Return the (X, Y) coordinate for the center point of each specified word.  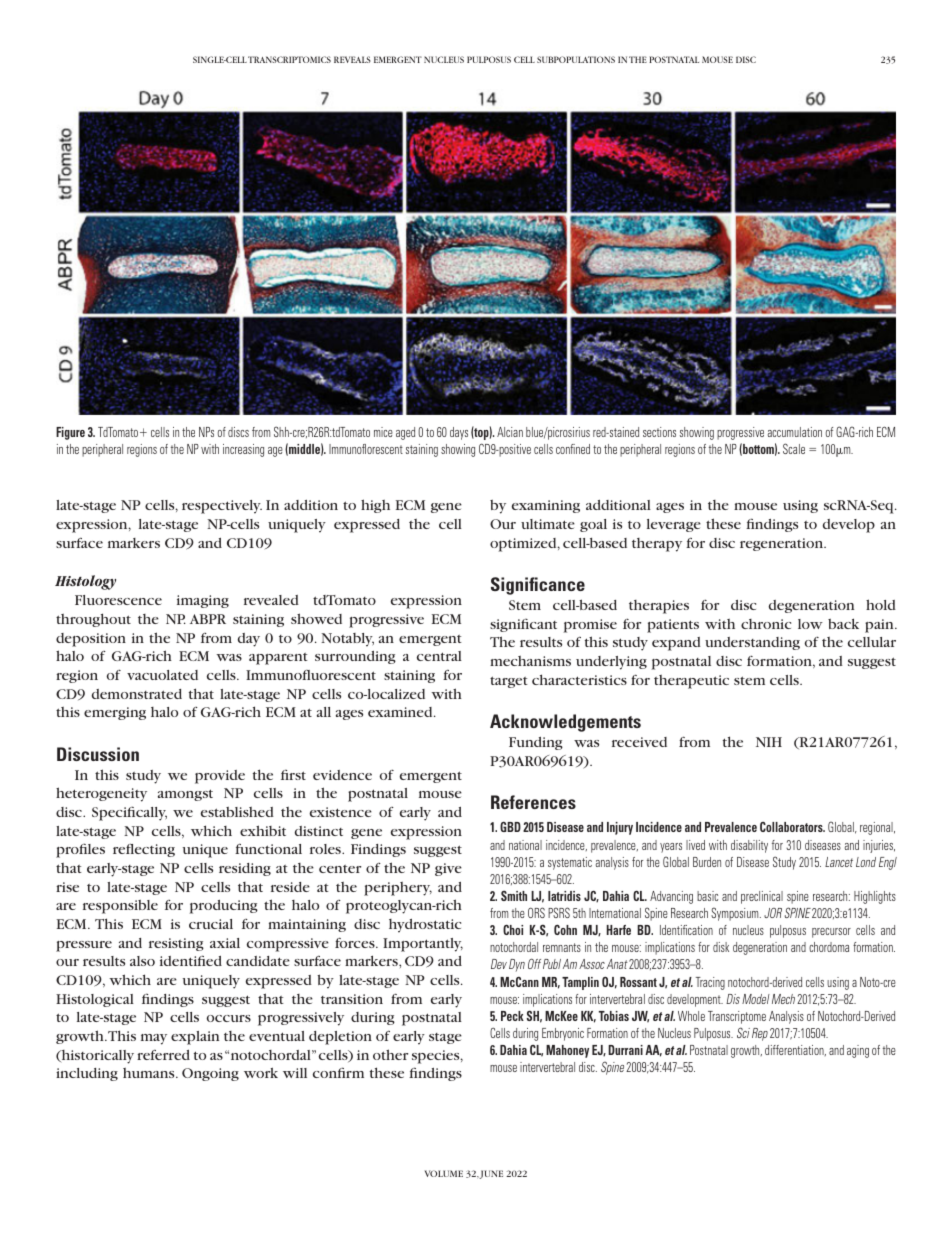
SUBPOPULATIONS (576, 59)
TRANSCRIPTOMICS (289, 59)
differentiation (795, 1050)
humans (150, 1073)
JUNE (491, 1174)
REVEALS (352, 59)
